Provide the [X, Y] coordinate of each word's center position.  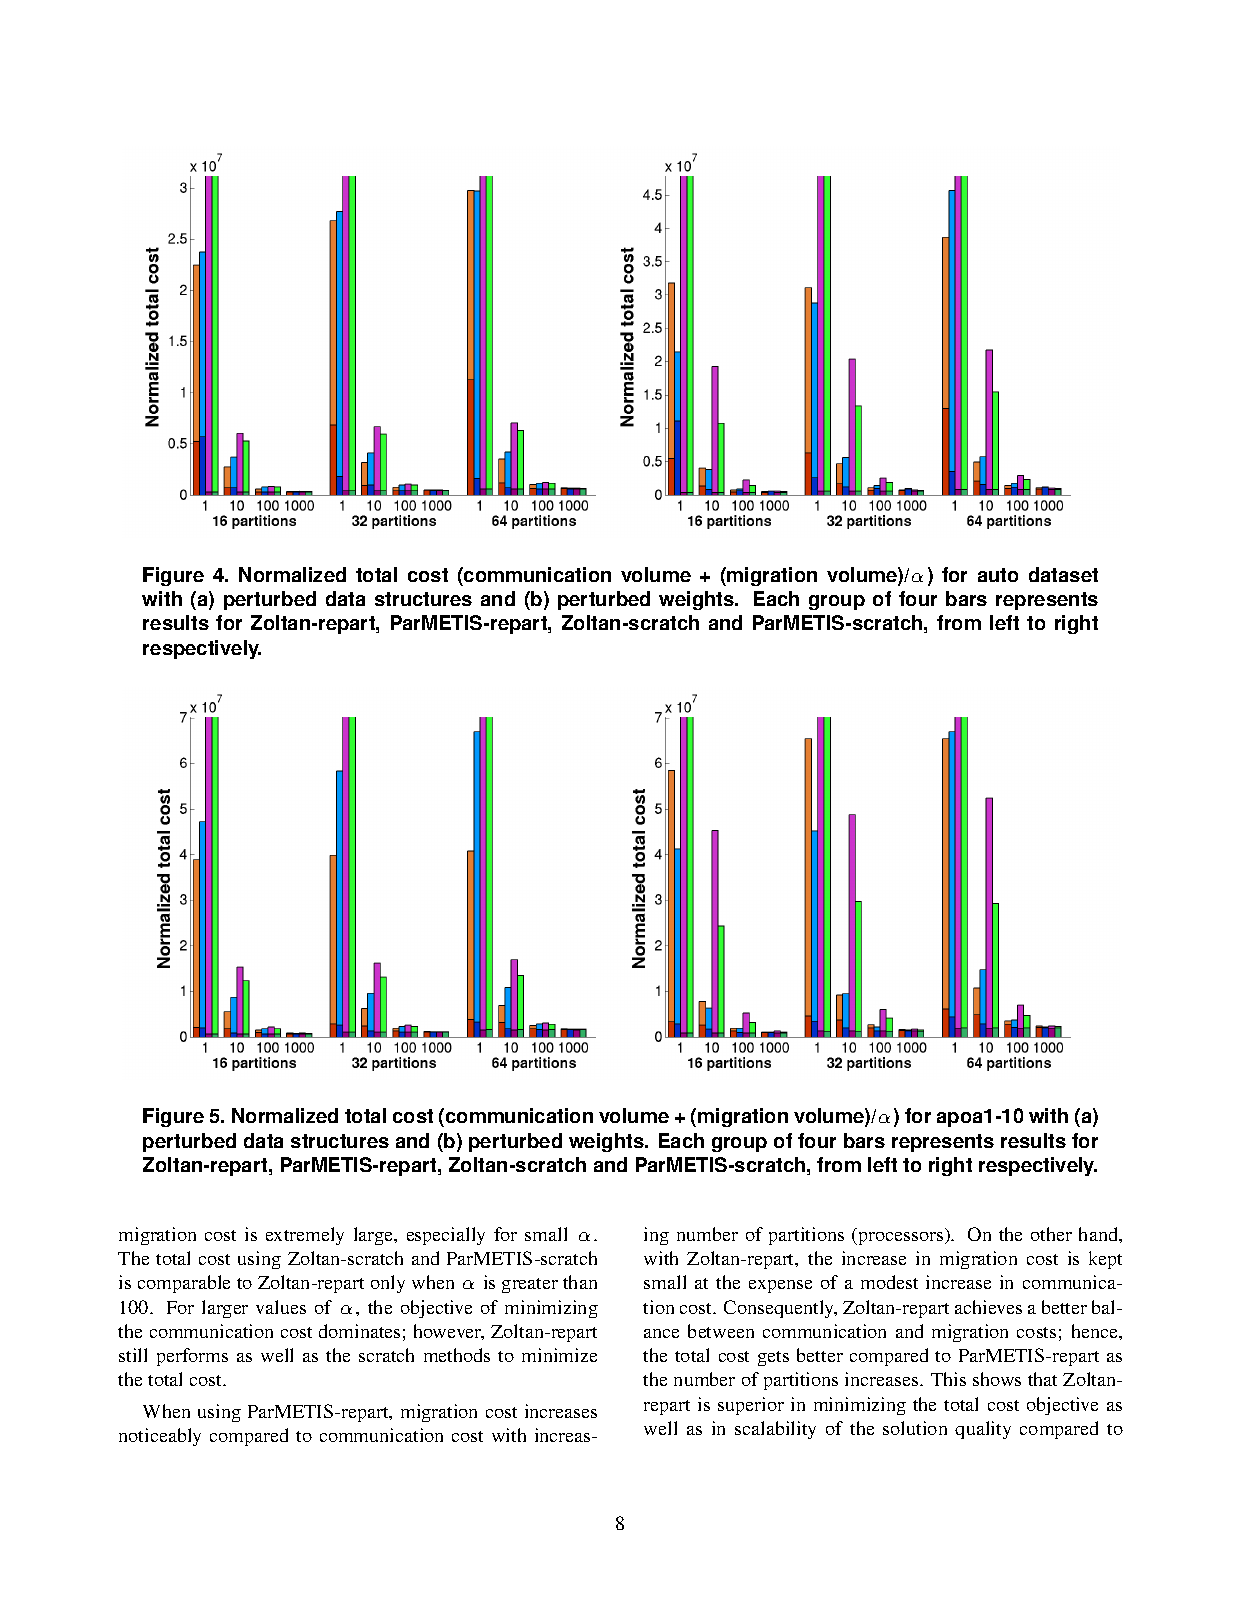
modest [889, 1282]
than [580, 1282]
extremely [305, 1236]
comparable [184, 1284]
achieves [988, 1307]
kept [1105, 1260]
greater [530, 1285]
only [388, 1284]
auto [998, 575]
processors [901, 1238]
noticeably [160, 1437]
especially [446, 1236]
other [1051, 1234]
